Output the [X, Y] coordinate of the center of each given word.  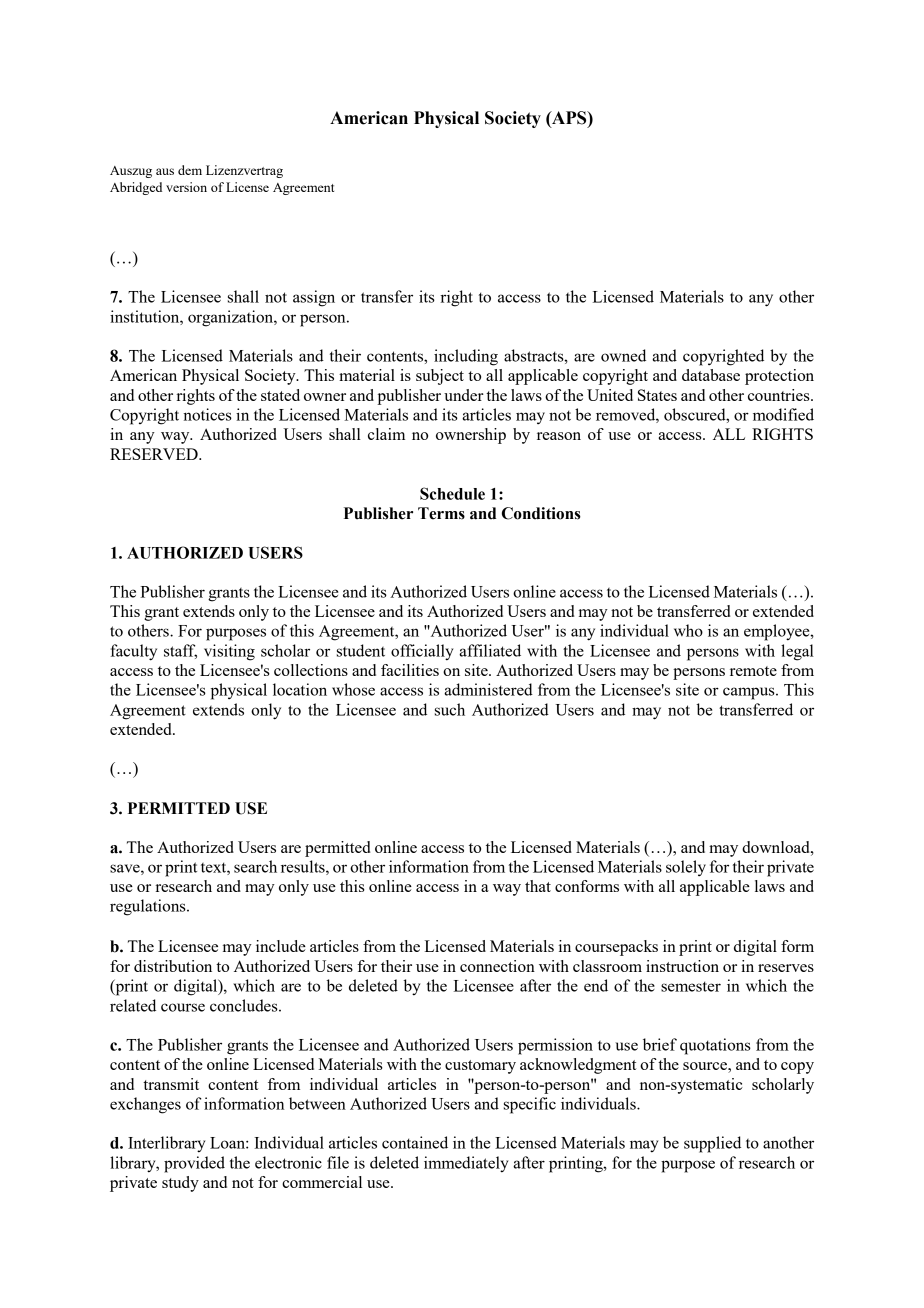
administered [488, 689]
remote [753, 671]
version [186, 187]
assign [314, 298]
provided [194, 1164]
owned [623, 355]
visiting [229, 652]
